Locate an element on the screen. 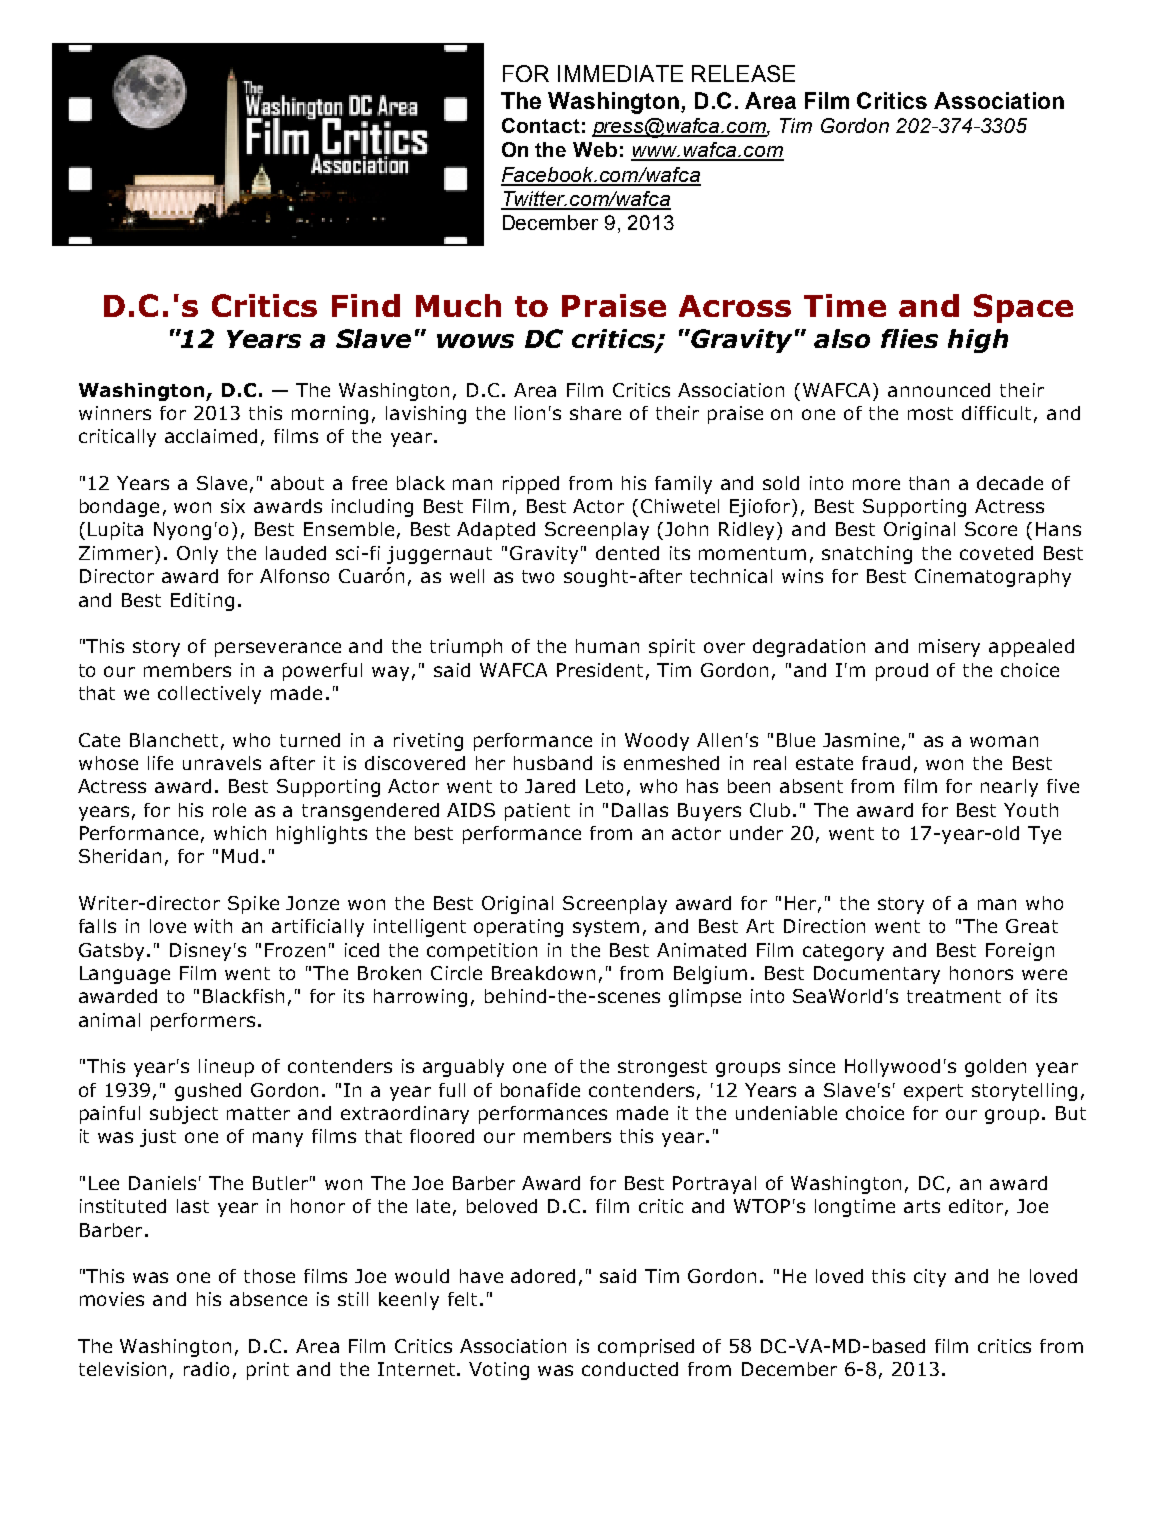 The width and height of the screenshot is (1174, 1520). flies is located at coordinates (909, 338).
